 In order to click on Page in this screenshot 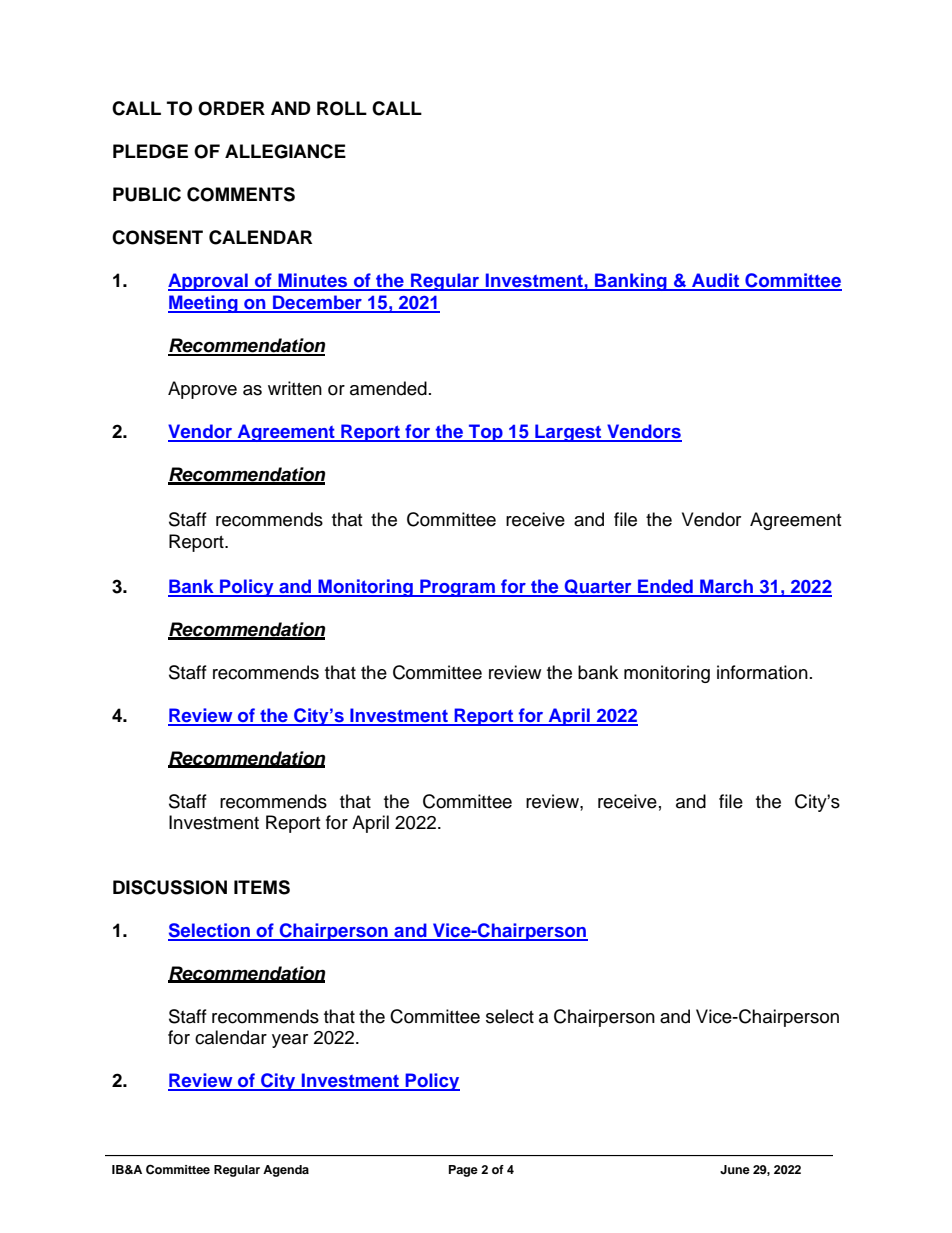, I will do `click(463, 1171)`.
